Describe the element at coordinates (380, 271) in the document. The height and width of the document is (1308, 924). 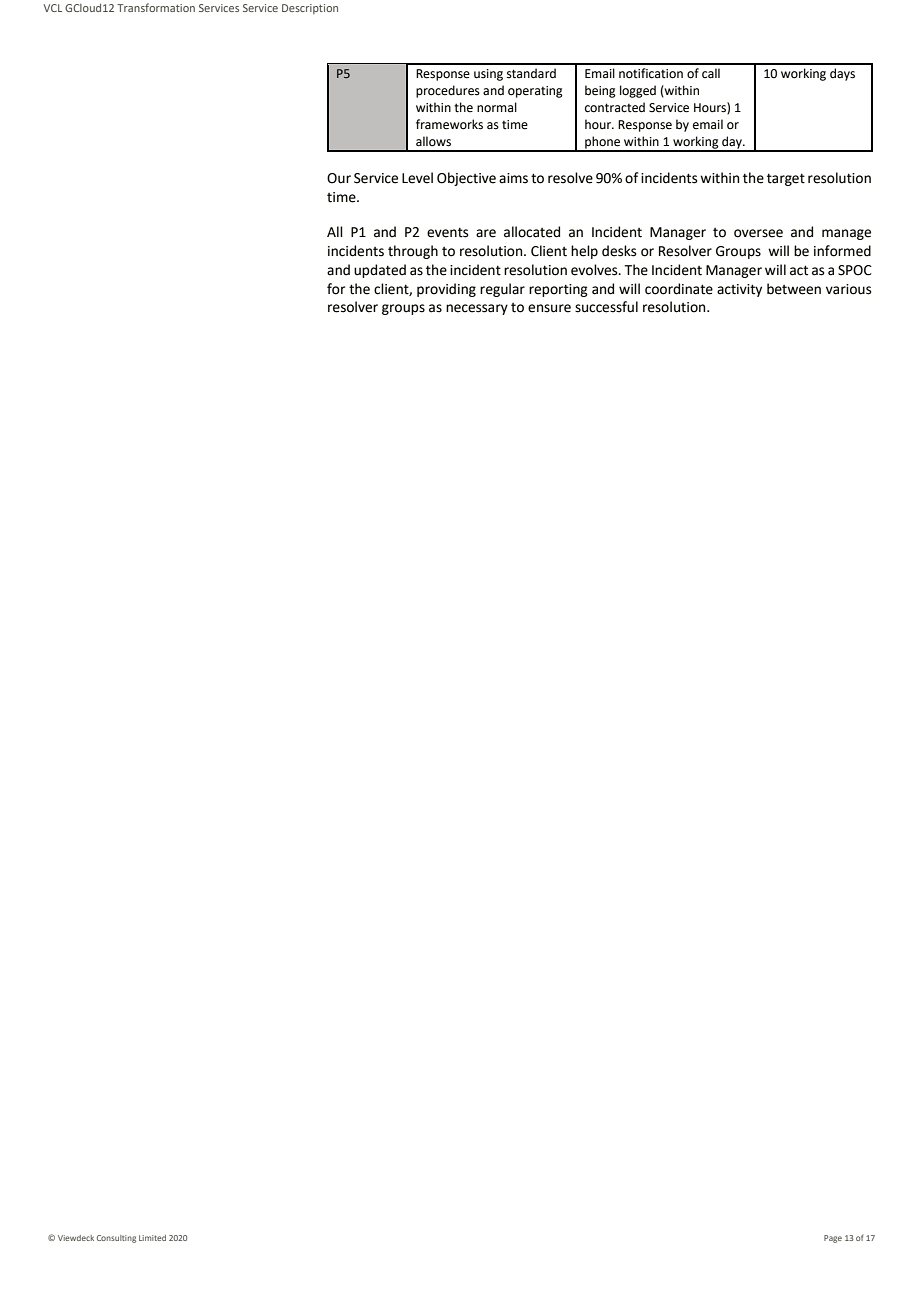
I see `updated` at that location.
